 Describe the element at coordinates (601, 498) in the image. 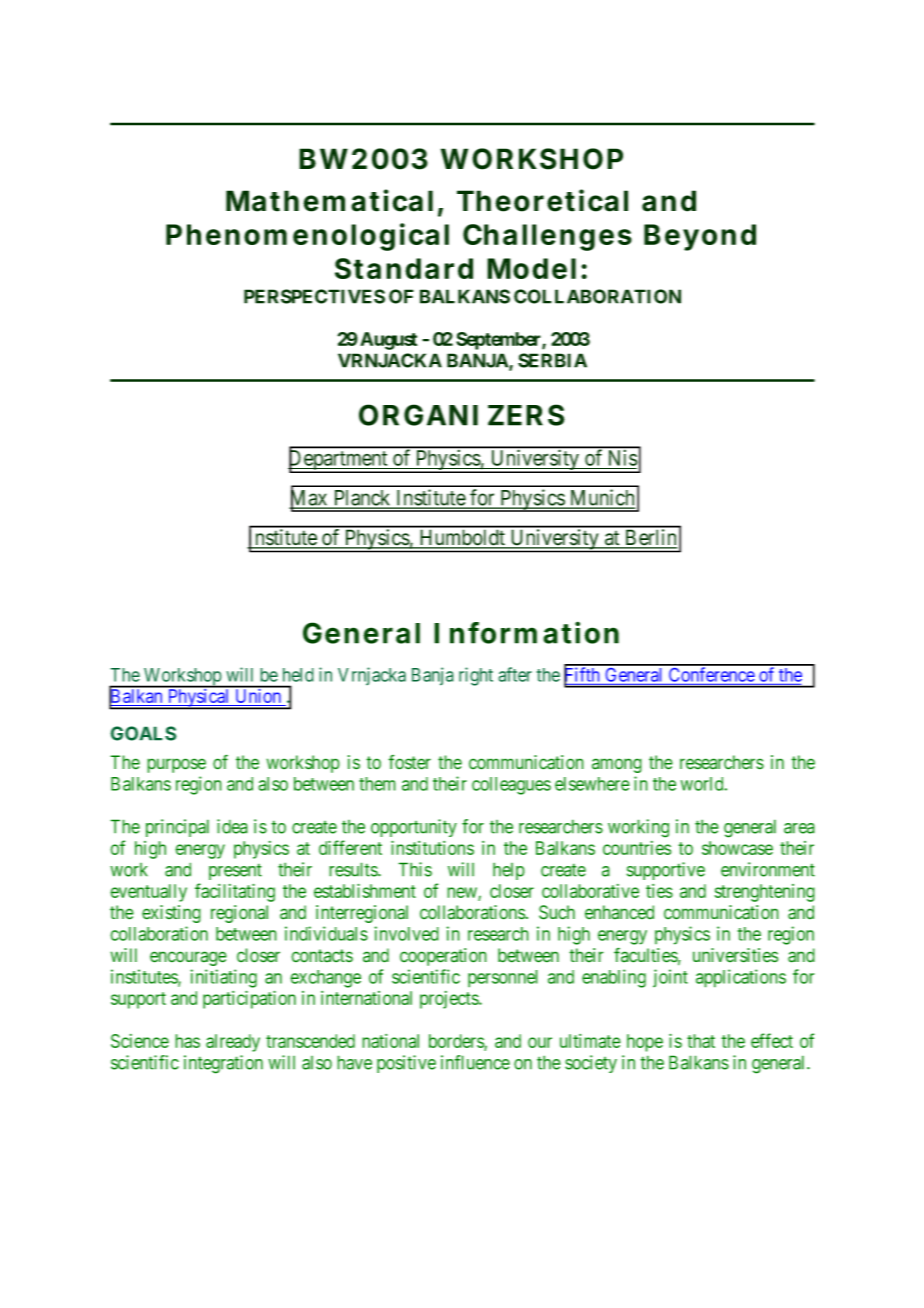

I see `Munich` at that location.
